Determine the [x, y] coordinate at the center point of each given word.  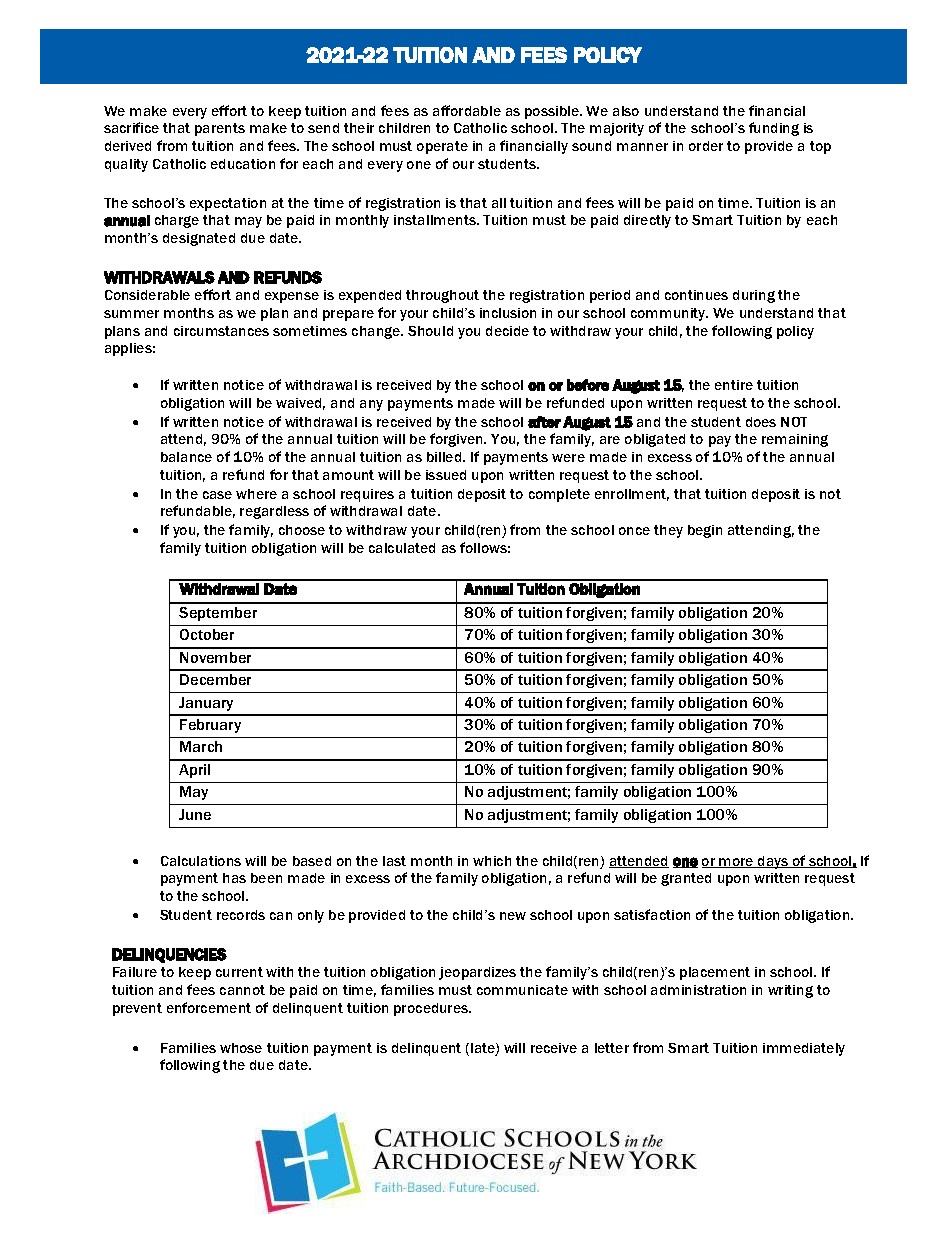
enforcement [209, 1007]
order [706, 146]
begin [705, 531]
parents [220, 129]
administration [698, 990]
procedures [432, 1009]
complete [559, 495]
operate [442, 147]
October [207, 634]
